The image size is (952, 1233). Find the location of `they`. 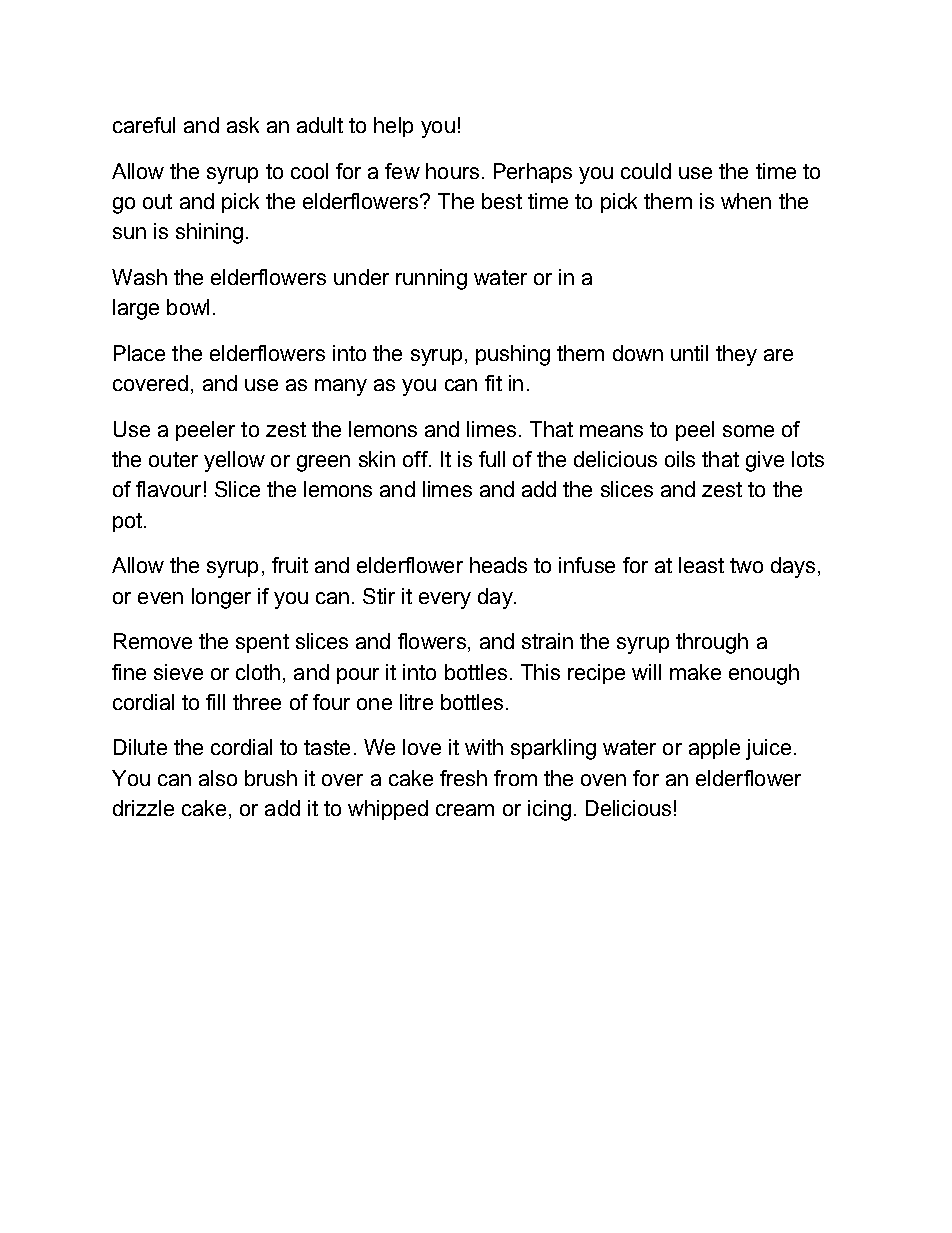

they is located at coordinates (736, 355).
